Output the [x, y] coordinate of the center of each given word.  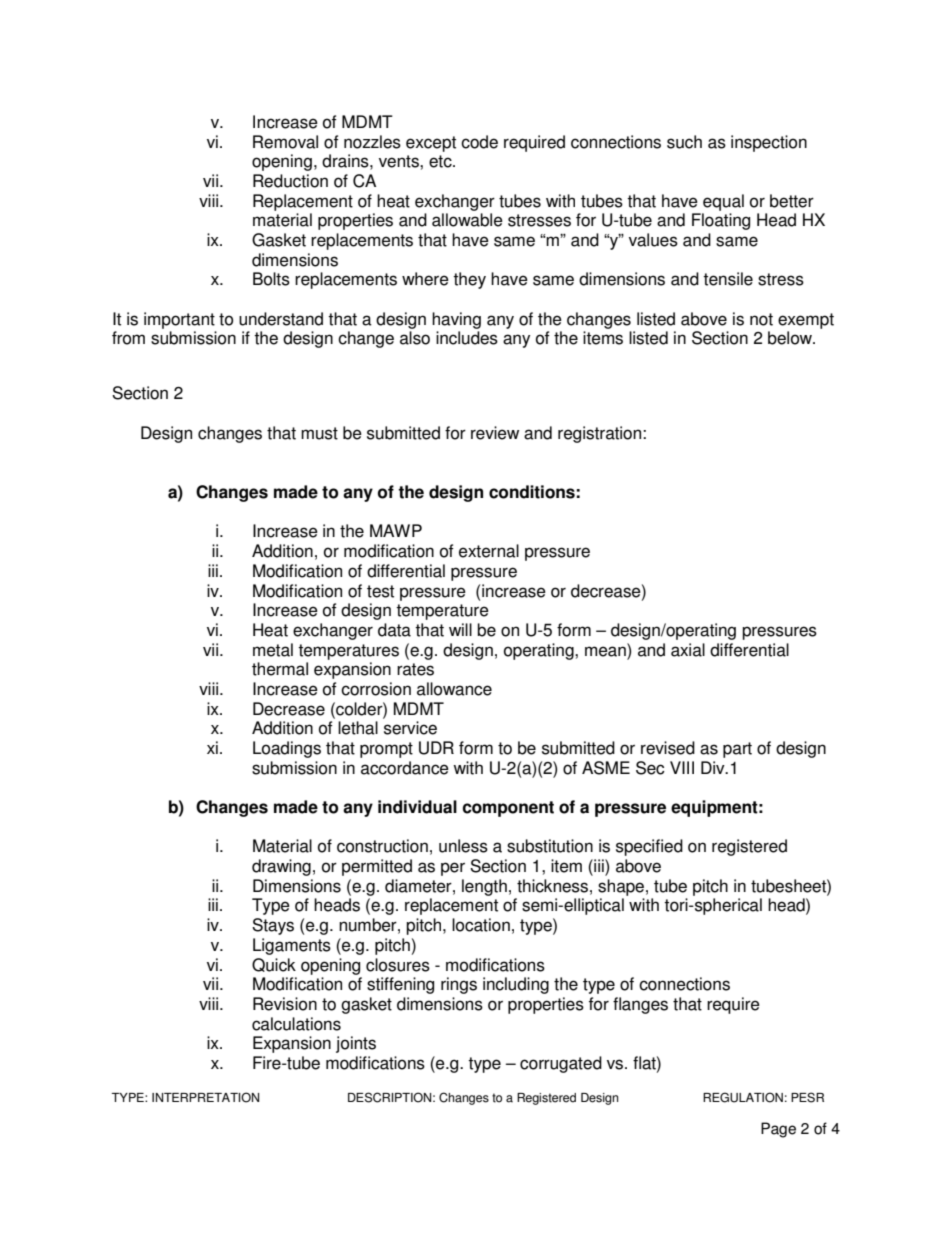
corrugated [561, 1064]
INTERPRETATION [205, 1097]
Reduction [290, 181]
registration [601, 434]
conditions [532, 492]
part [737, 750]
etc [441, 161]
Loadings [287, 749]
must [319, 433]
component [508, 809]
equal [723, 202]
